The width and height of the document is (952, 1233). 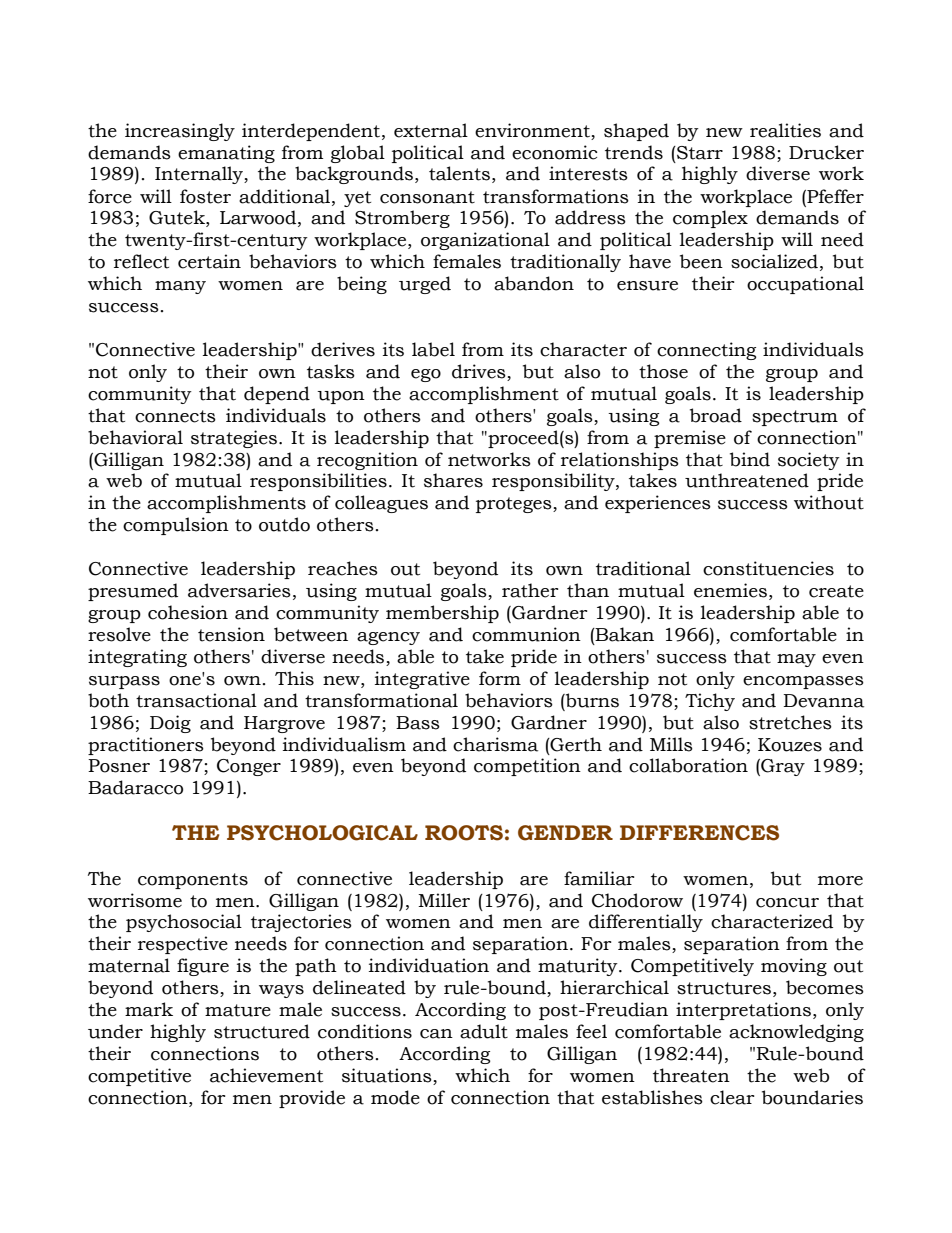 I want to click on bind, so click(x=750, y=459).
